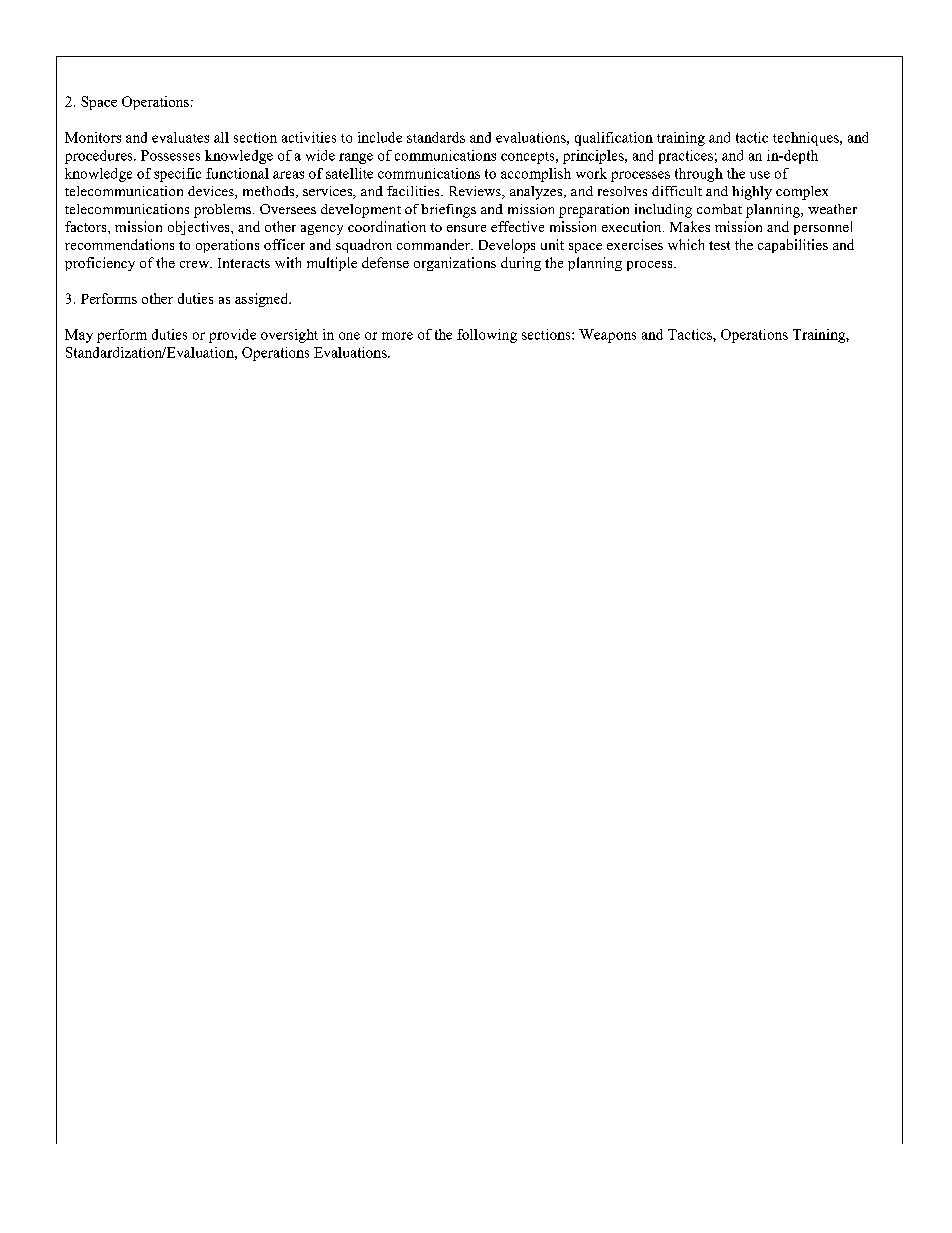 This screenshot has width=952, height=1233. I want to click on evaluates, so click(180, 137).
